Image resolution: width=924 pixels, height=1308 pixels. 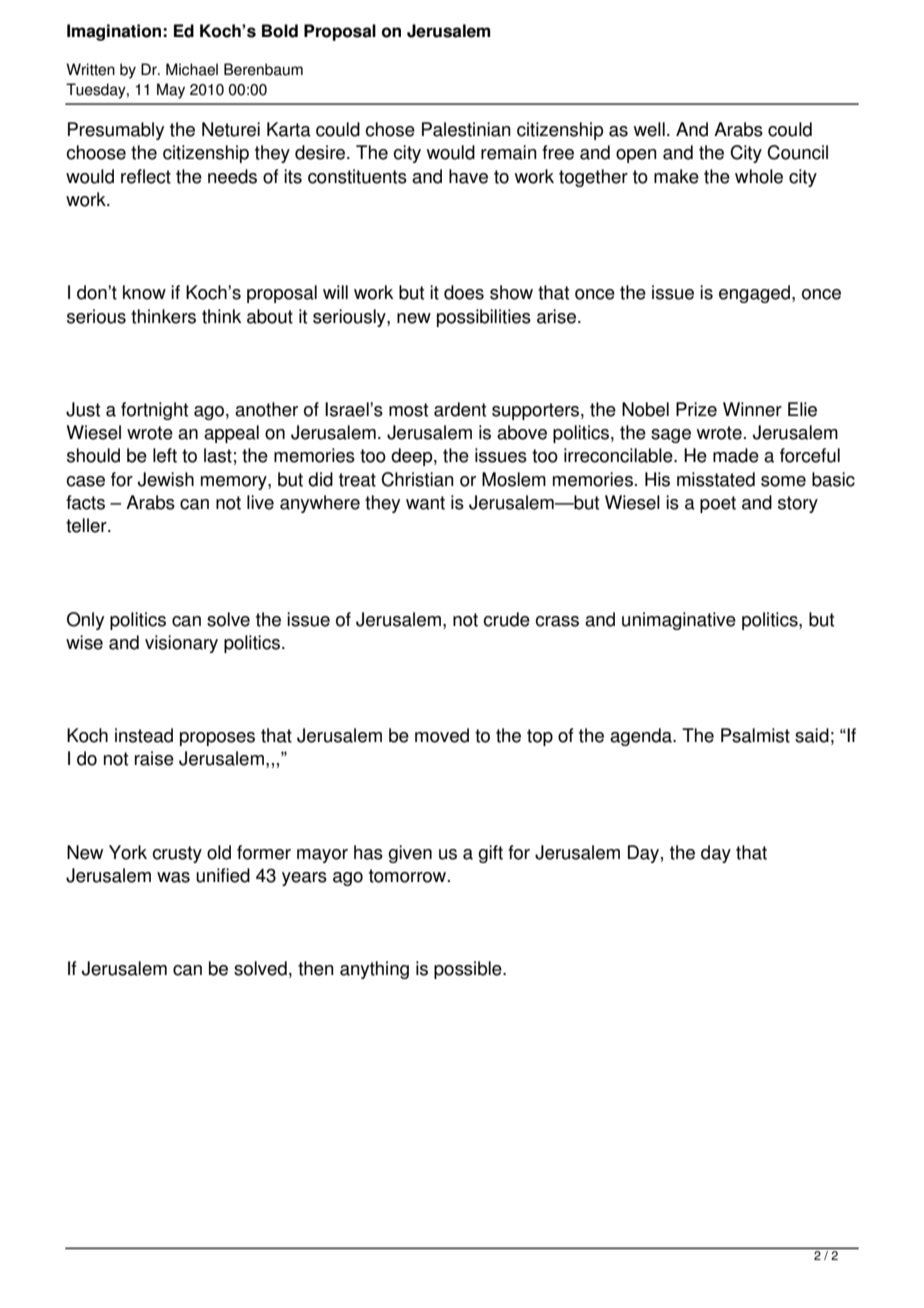 What do you see at coordinates (754, 294) in the document?
I see `engaged` at bounding box center [754, 294].
